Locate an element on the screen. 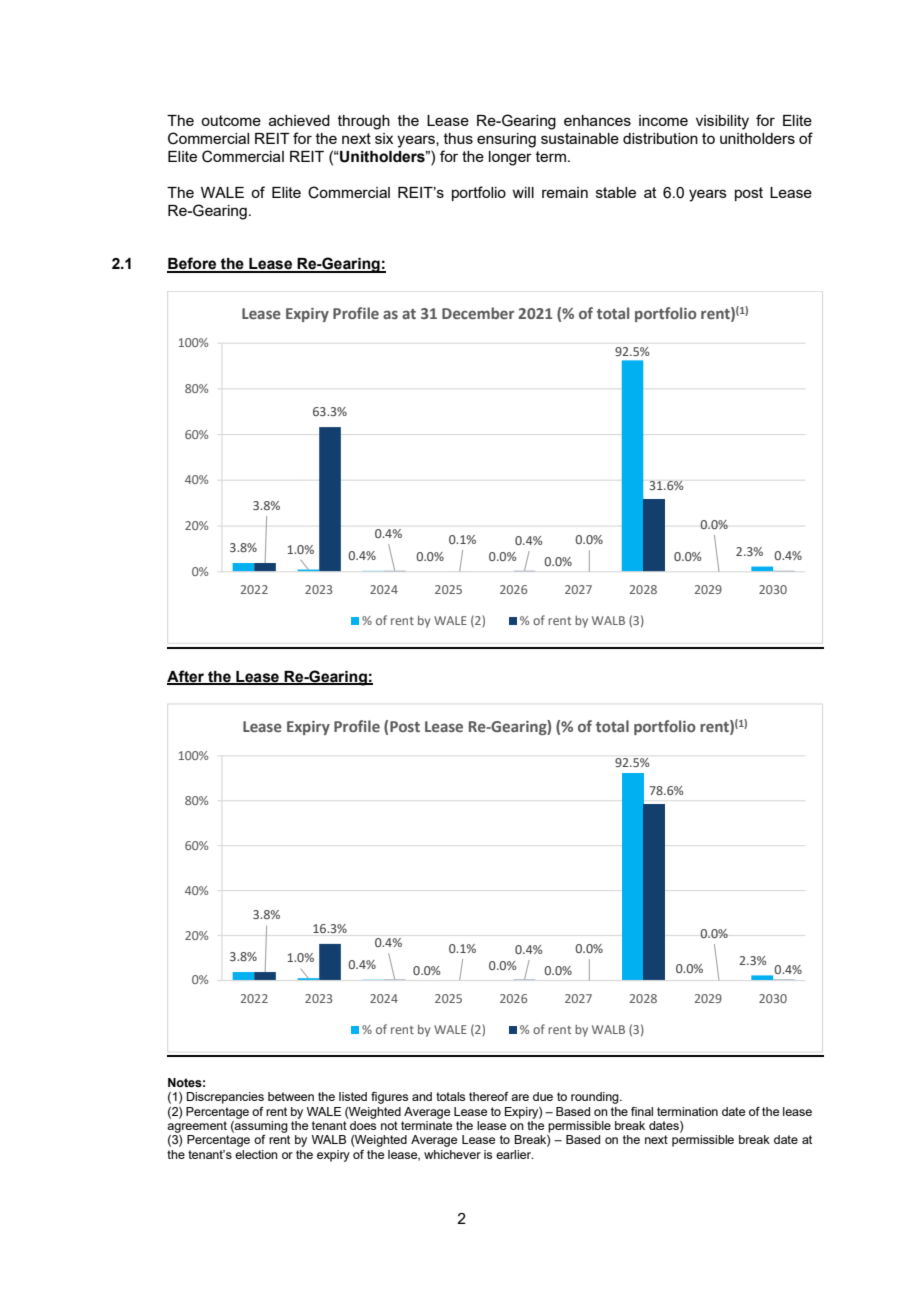  outcome is located at coordinates (231, 120).
